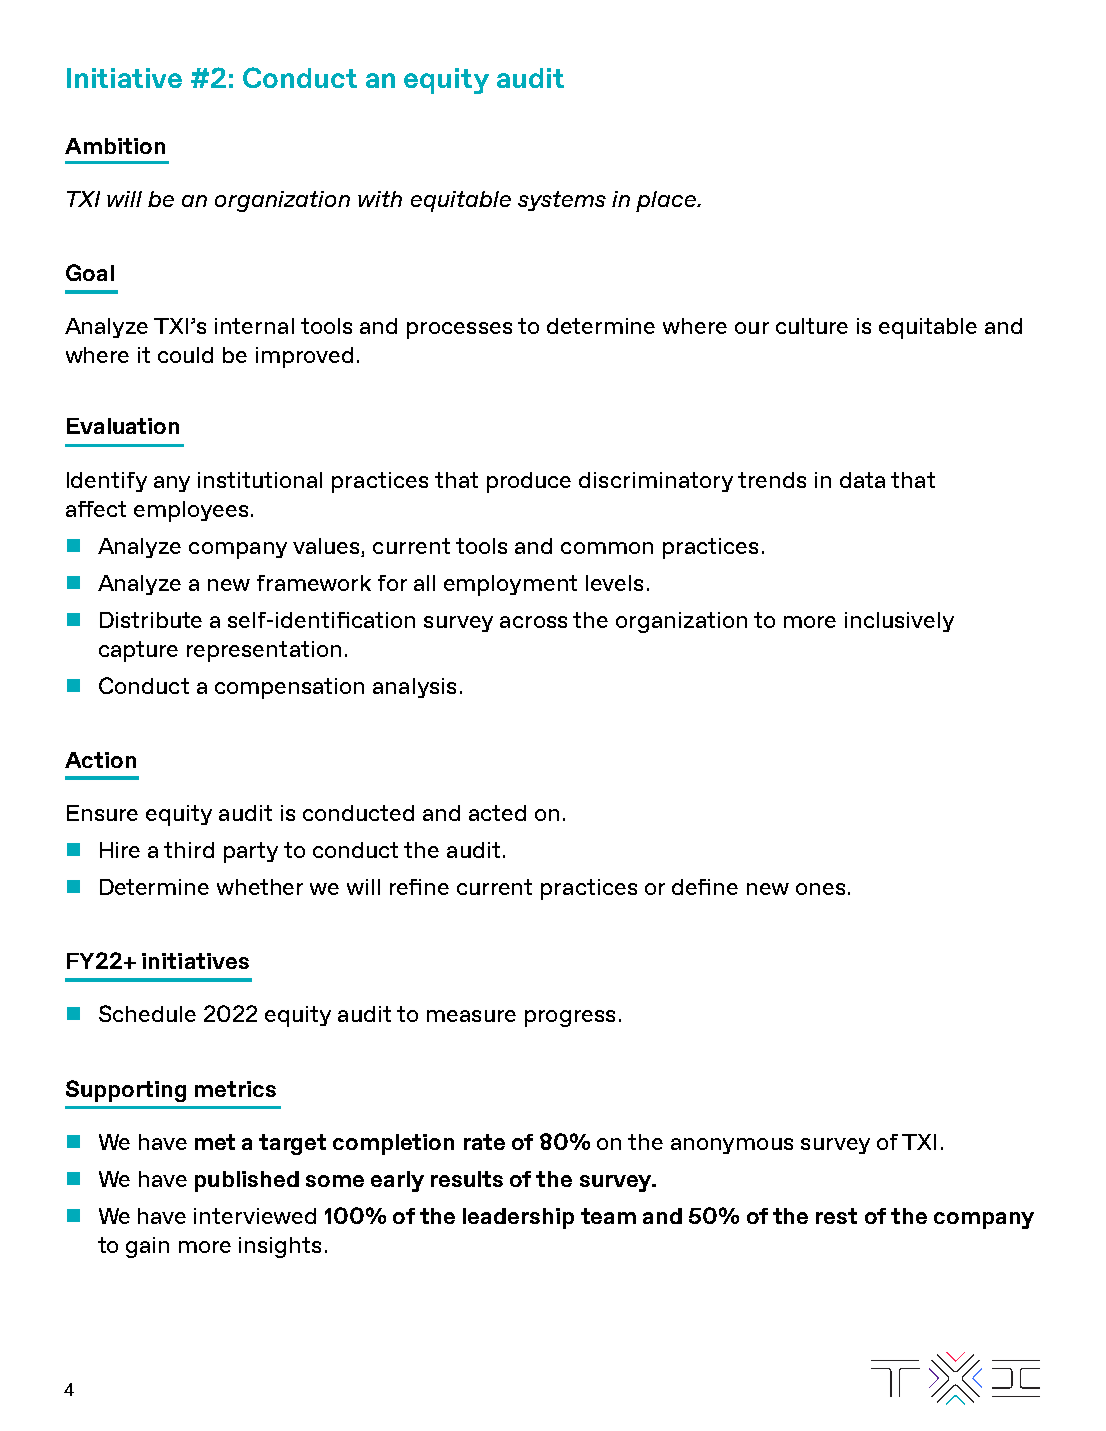 The height and width of the screenshot is (1431, 1106). What do you see at coordinates (115, 146) in the screenshot?
I see `Ambition` at bounding box center [115, 146].
